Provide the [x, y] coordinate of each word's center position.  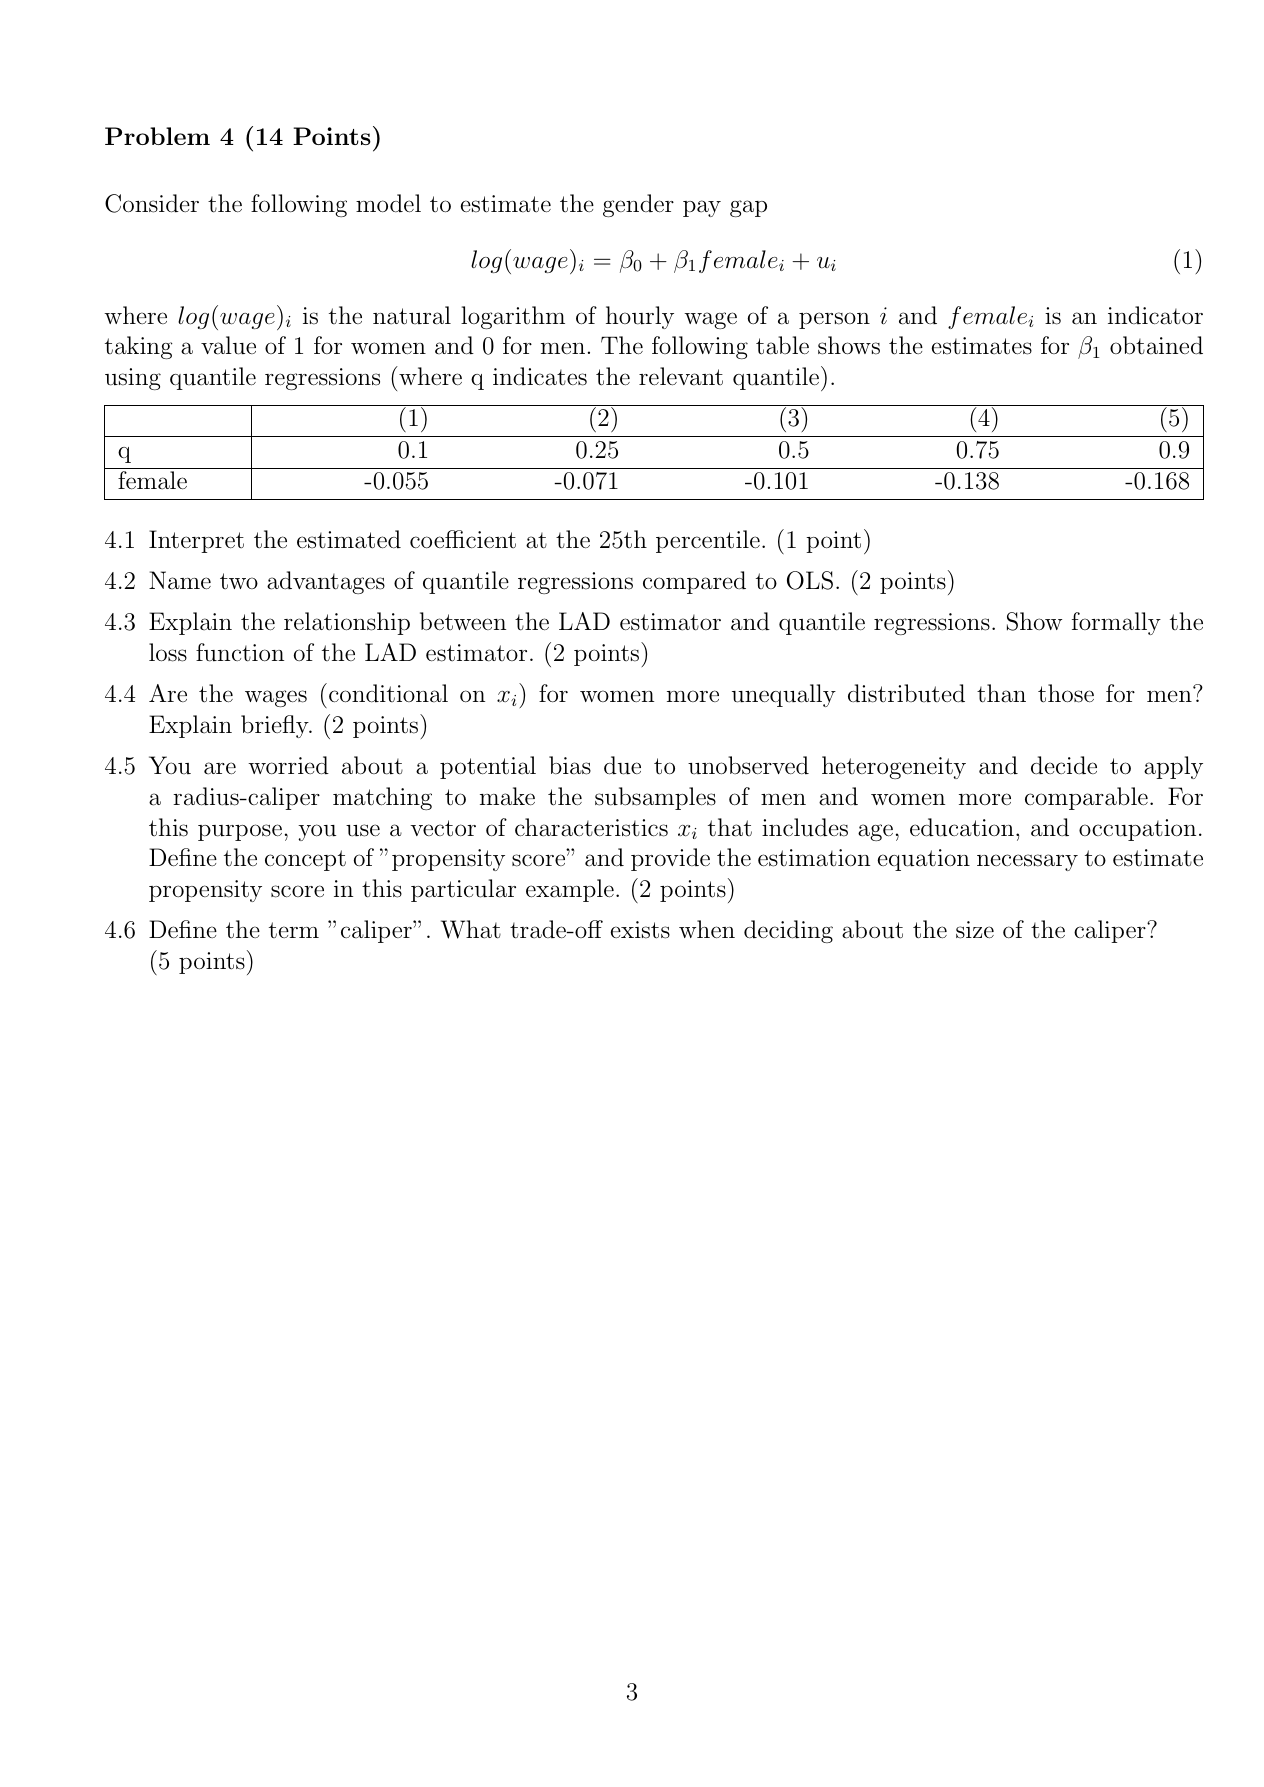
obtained [1156, 345]
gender [638, 205]
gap [748, 208]
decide [1064, 765]
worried [288, 765]
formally [1116, 623]
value [228, 345]
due [622, 765]
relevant [681, 376]
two [239, 581]
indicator [1155, 315]
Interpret [196, 541]
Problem [157, 136]
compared [694, 582]
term [294, 930]
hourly [640, 317]
